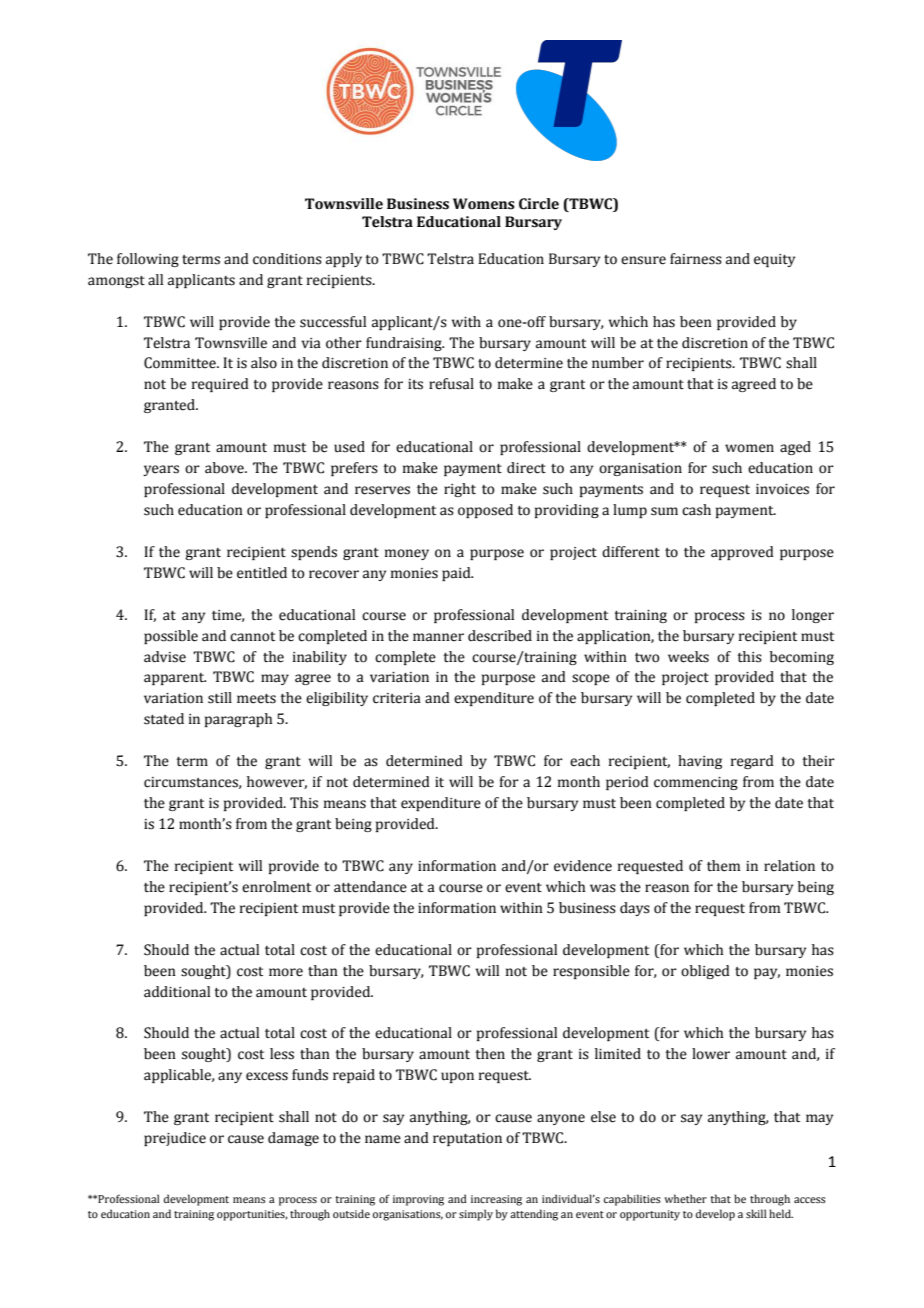 This screenshot has height=1308, width=924. What do you see at coordinates (175, 1139) in the screenshot?
I see `prejudice` at bounding box center [175, 1139].
